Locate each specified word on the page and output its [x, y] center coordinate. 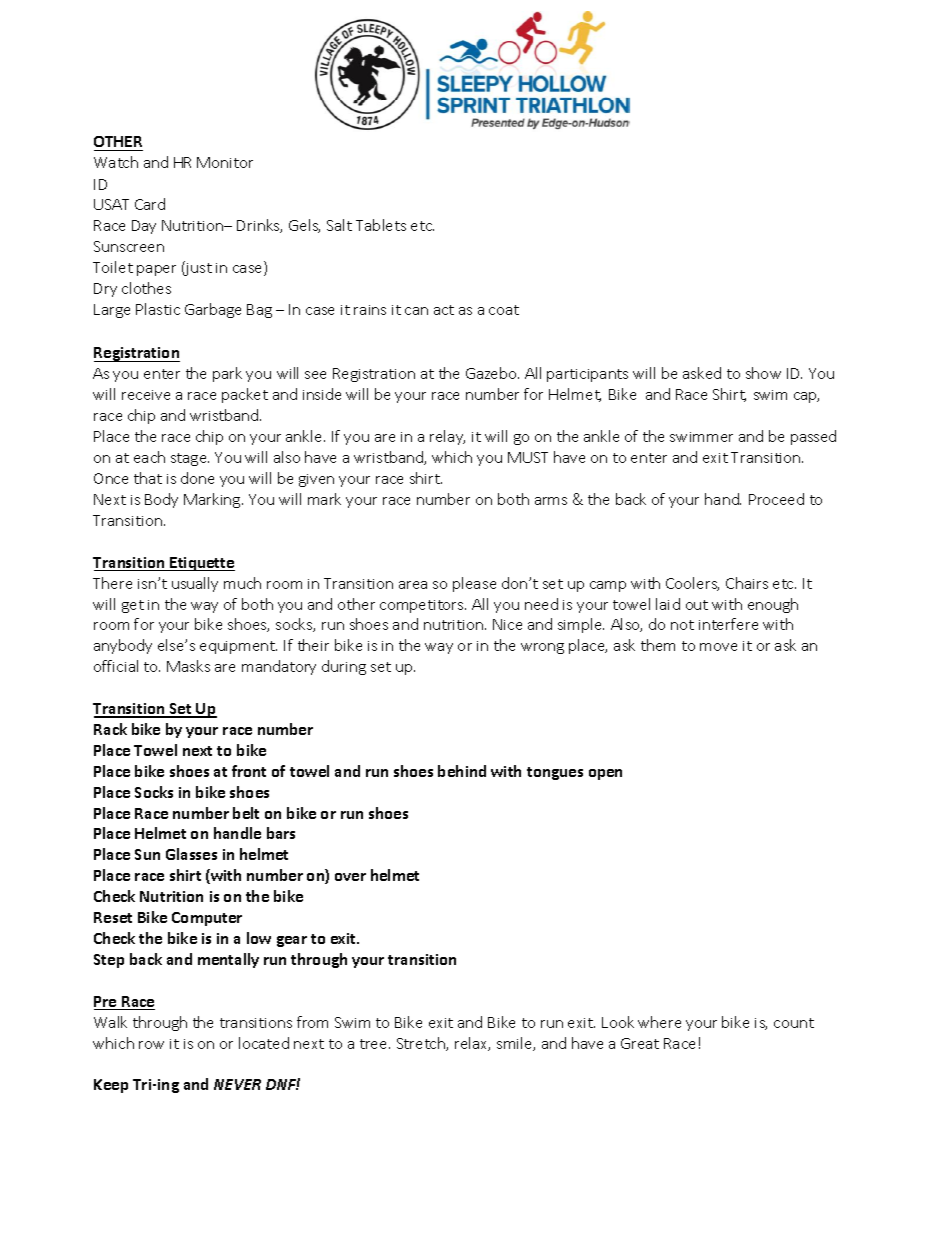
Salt [339, 225]
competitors [423, 606]
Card [150, 204]
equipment [238, 647]
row [151, 1045]
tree [375, 1044]
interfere [728, 624]
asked [702, 373]
